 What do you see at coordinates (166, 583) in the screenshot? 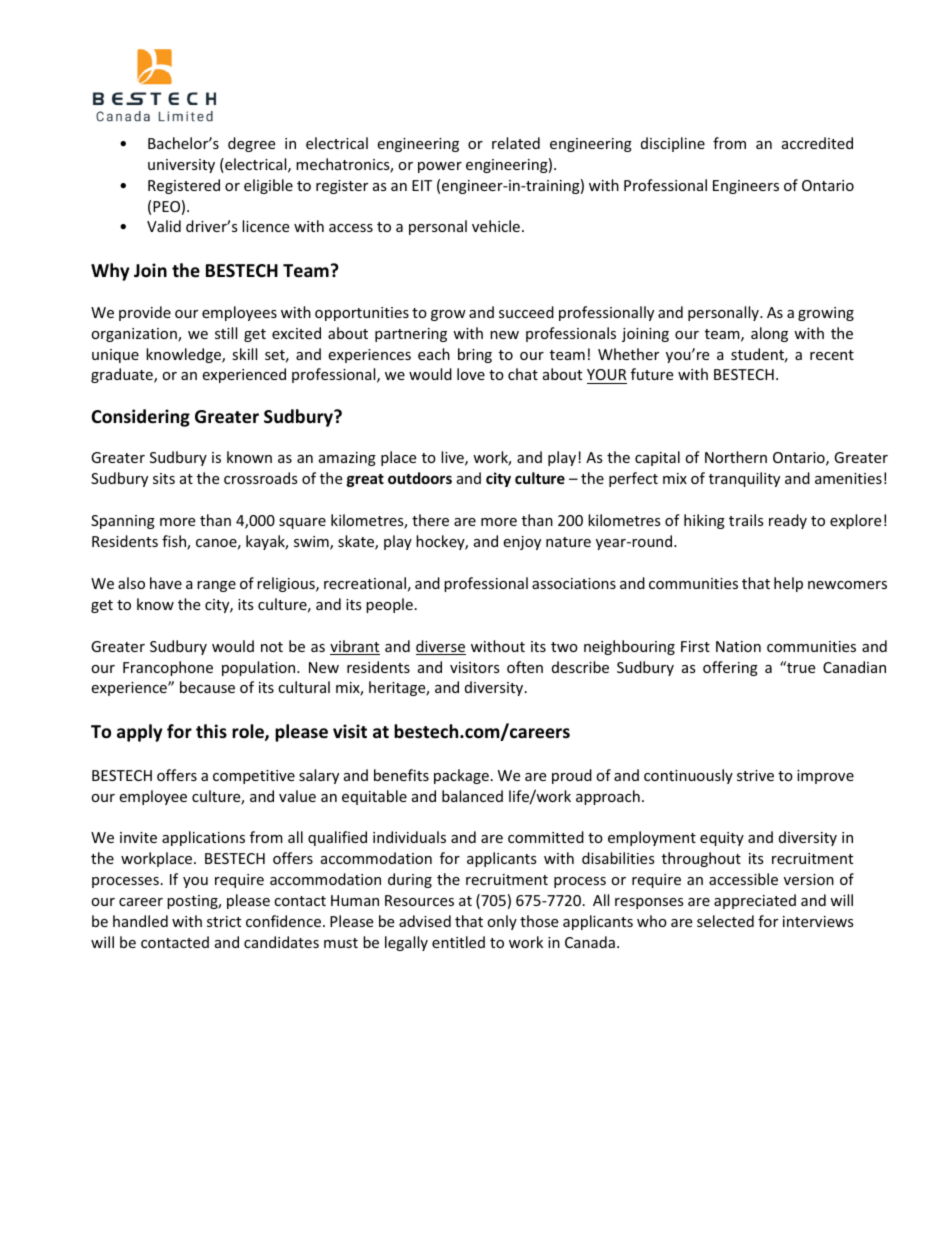
I see `have` at bounding box center [166, 583].
